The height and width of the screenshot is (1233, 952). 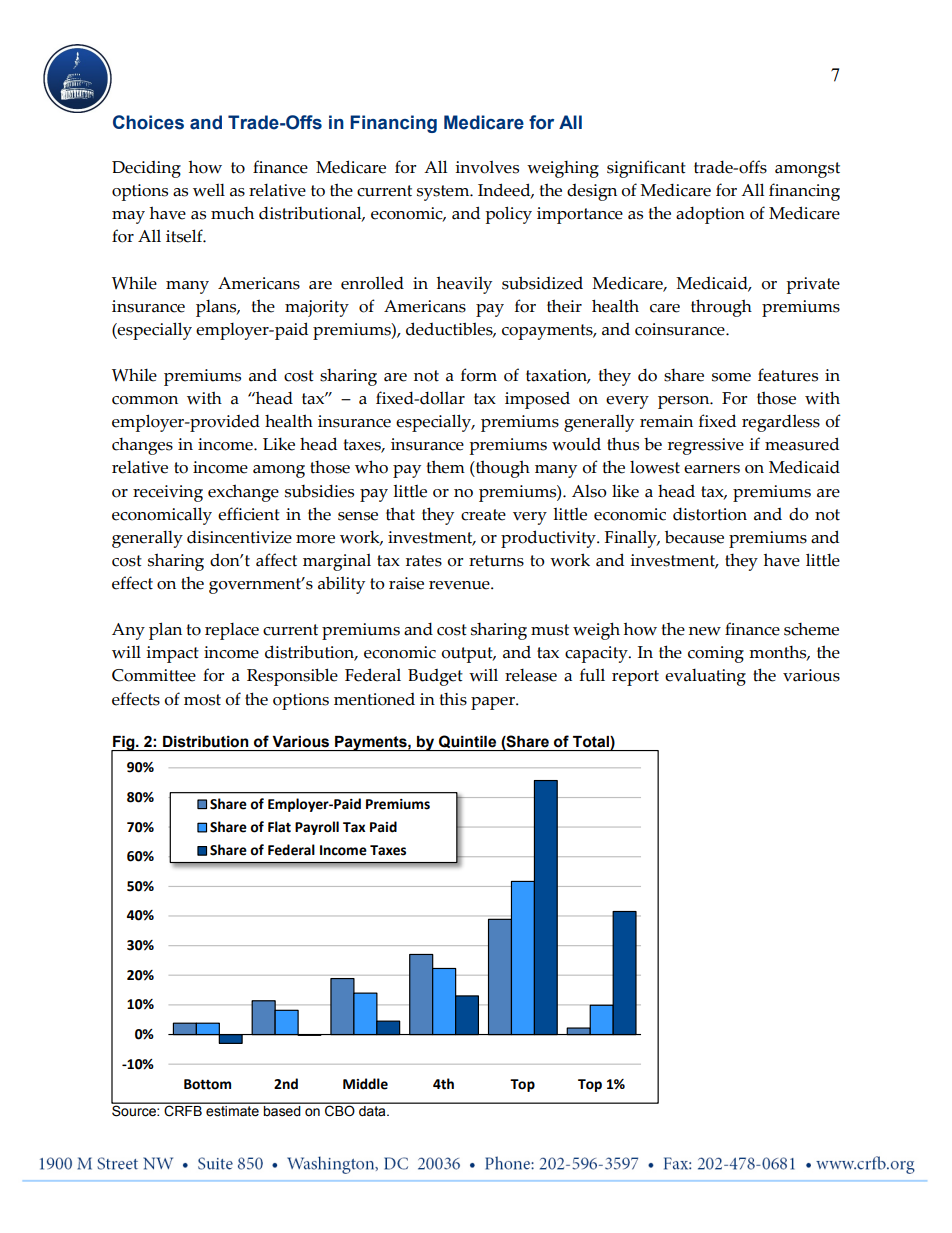 I want to click on them, so click(x=445, y=467).
